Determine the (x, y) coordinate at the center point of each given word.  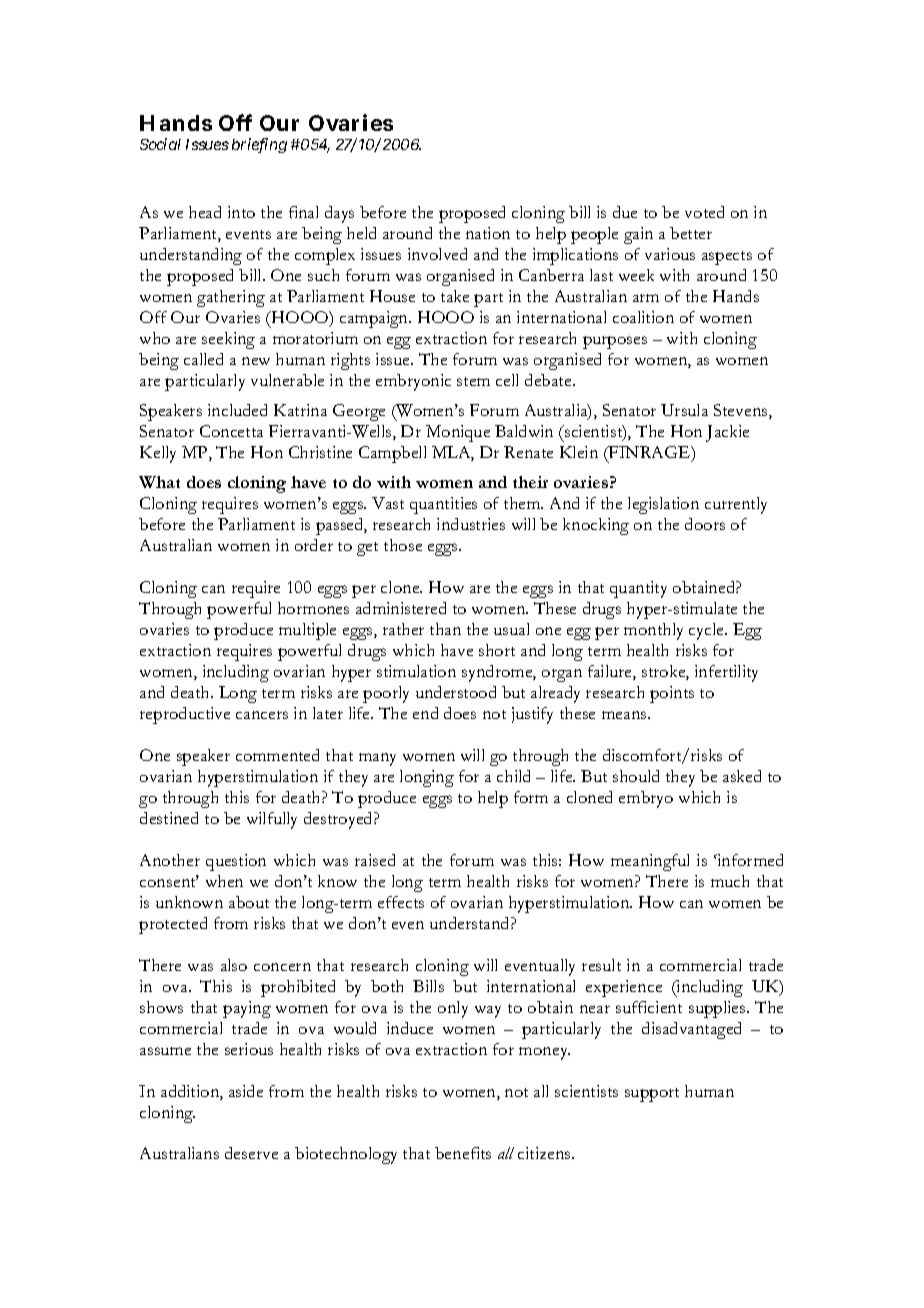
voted (704, 212)
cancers (262, 715)
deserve (251, 1153)
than (445, 629)
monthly (653, 631)
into (241, 212)
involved (437, 254)
